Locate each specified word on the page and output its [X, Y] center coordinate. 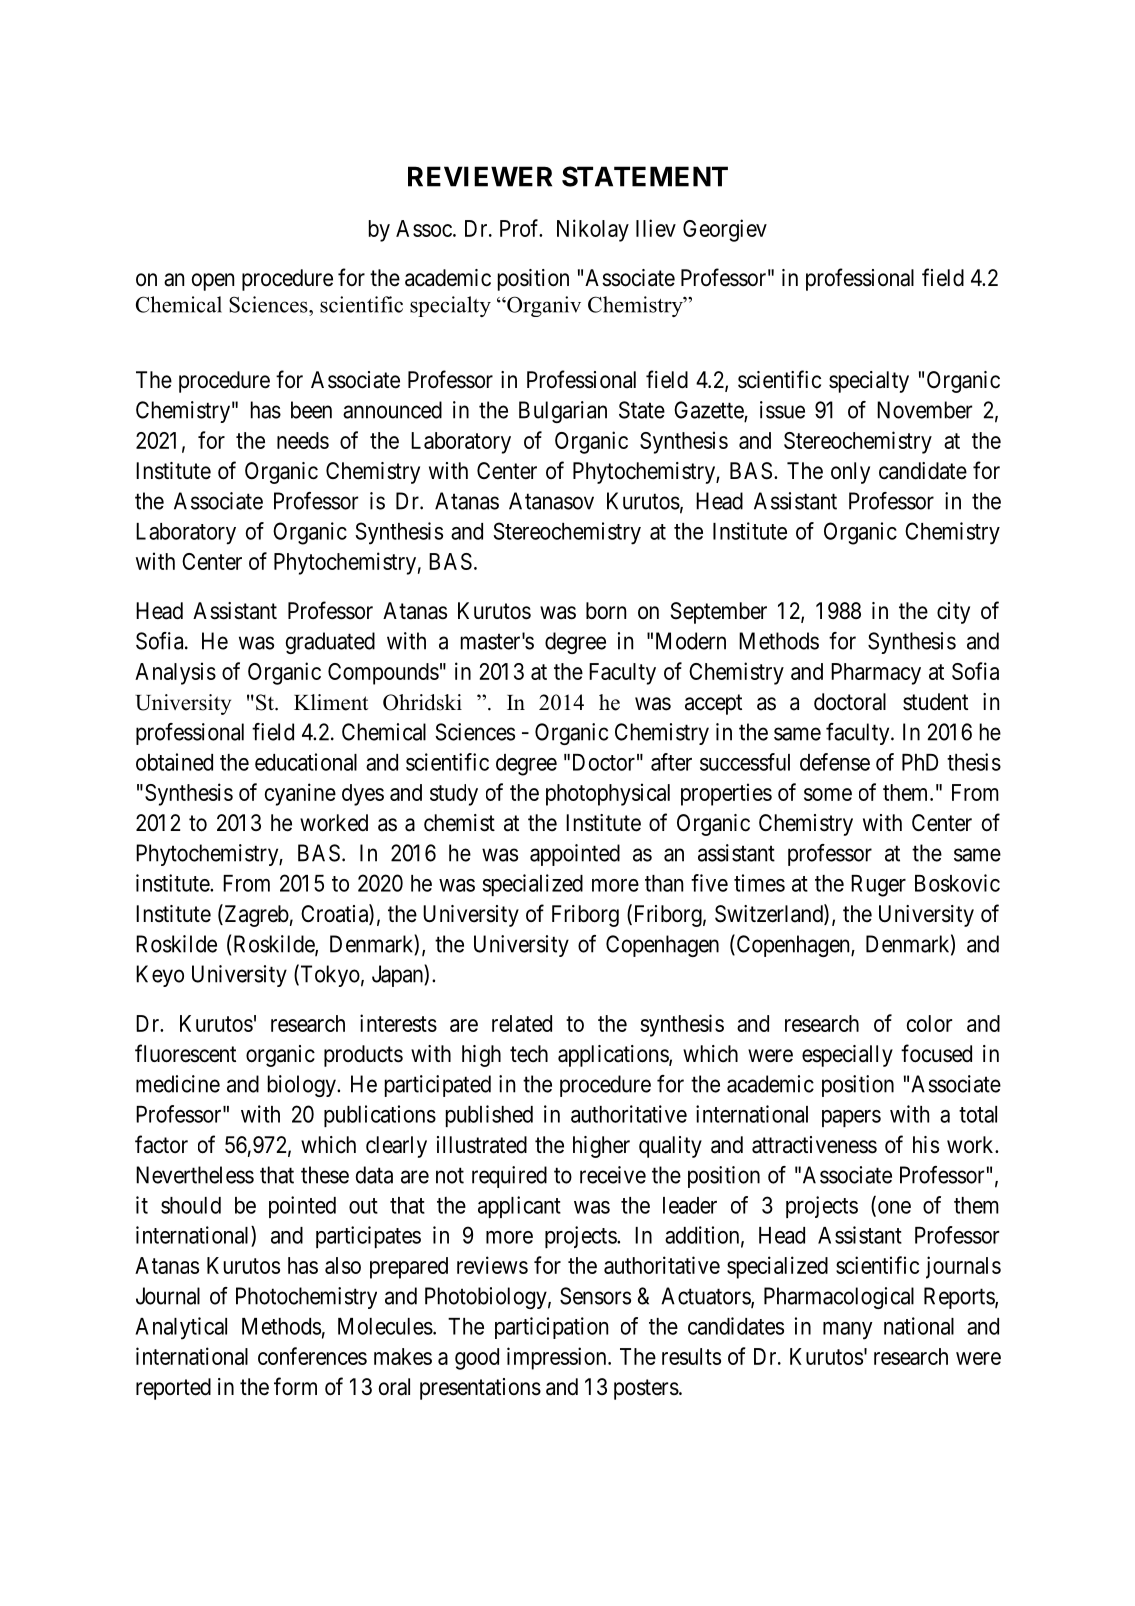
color [929, 1023]
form [295, 1386]
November [924, 410]
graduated [330, 643]
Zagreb [255, 915]
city [953, 613]
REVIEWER [480, 176]
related [522, 1023]
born [606, 611]
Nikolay [593, 230]
